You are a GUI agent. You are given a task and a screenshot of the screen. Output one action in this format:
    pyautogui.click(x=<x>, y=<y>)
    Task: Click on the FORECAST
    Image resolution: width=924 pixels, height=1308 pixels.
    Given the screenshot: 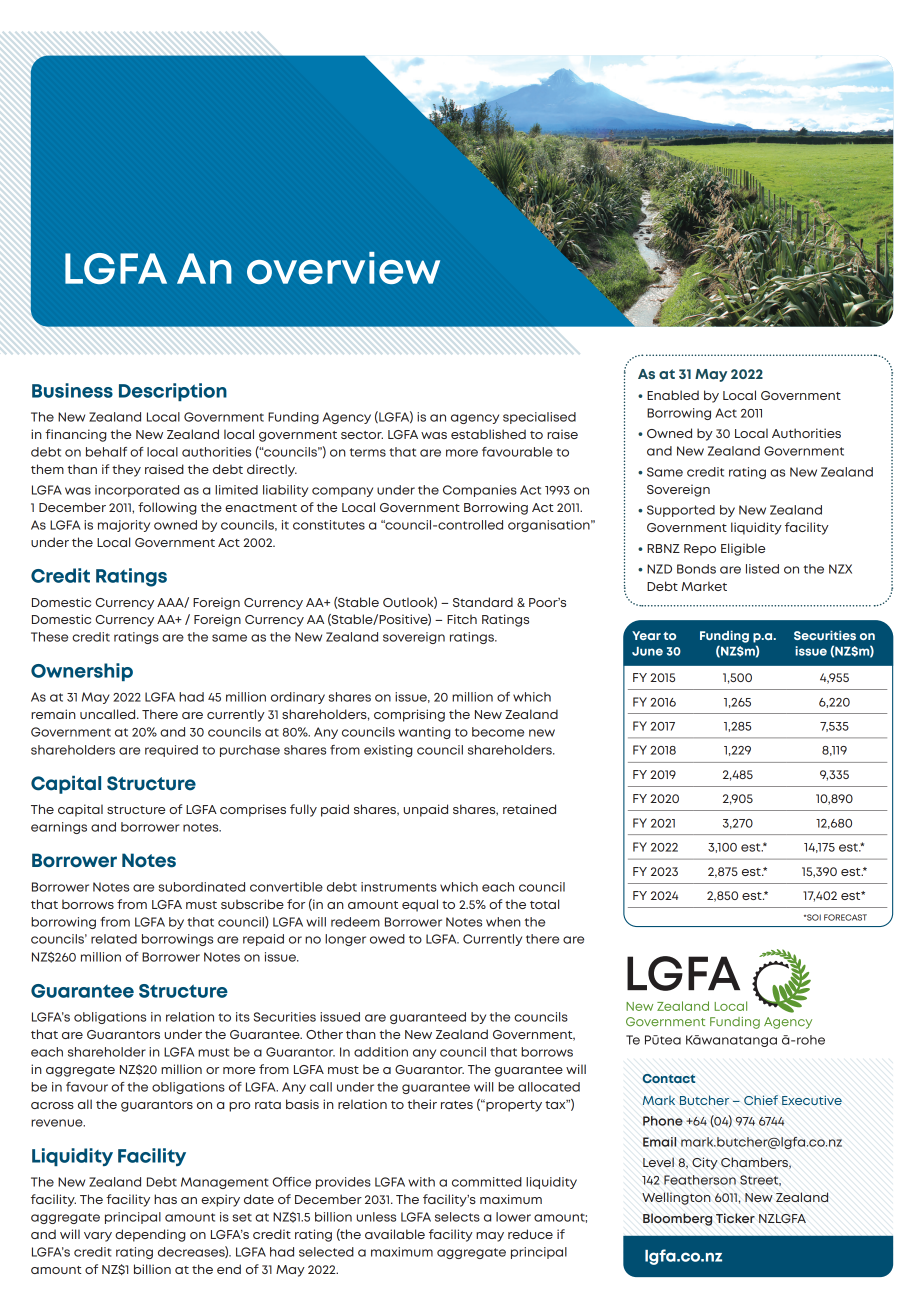 What is the action you would take?
    pyautogui.click(x=845, y=917)
